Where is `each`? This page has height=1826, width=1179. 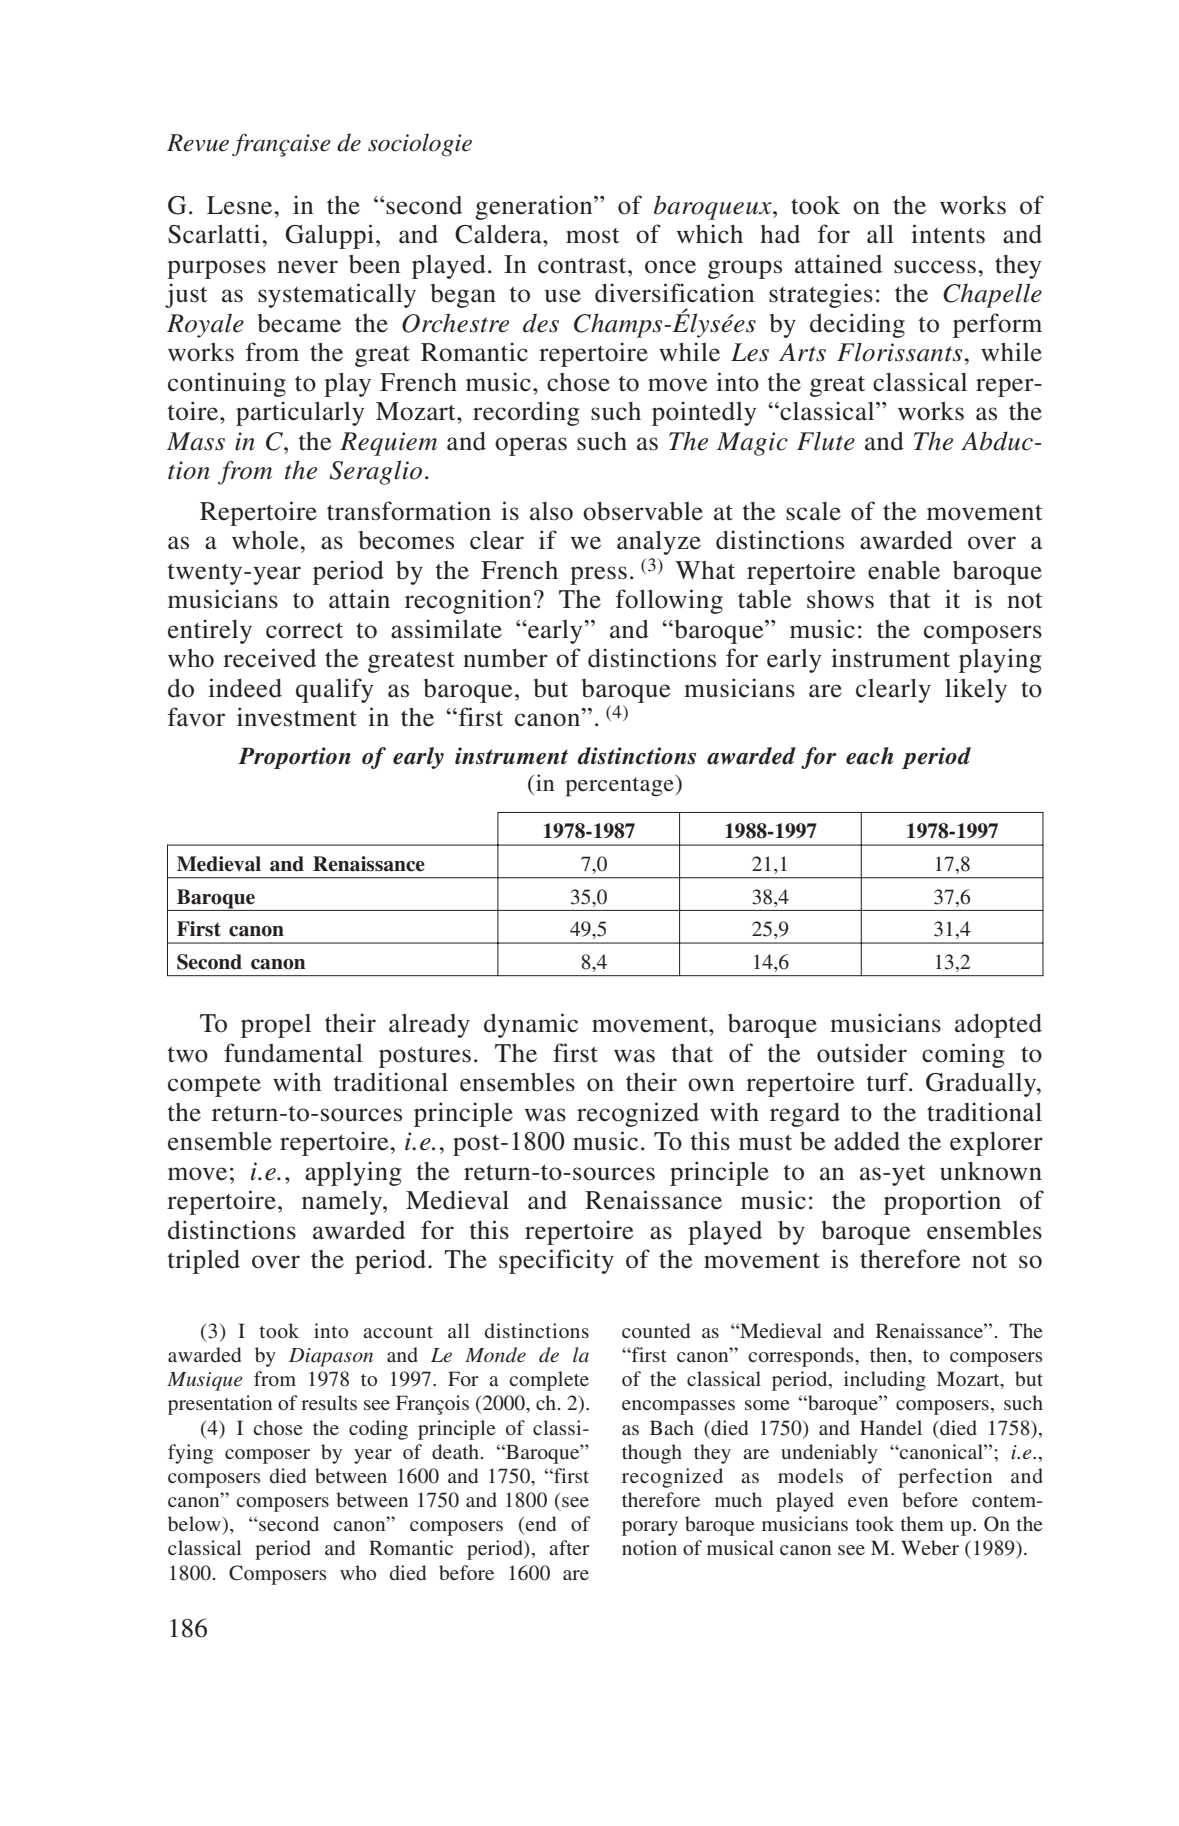 each is located at coordinates (869, 756).
